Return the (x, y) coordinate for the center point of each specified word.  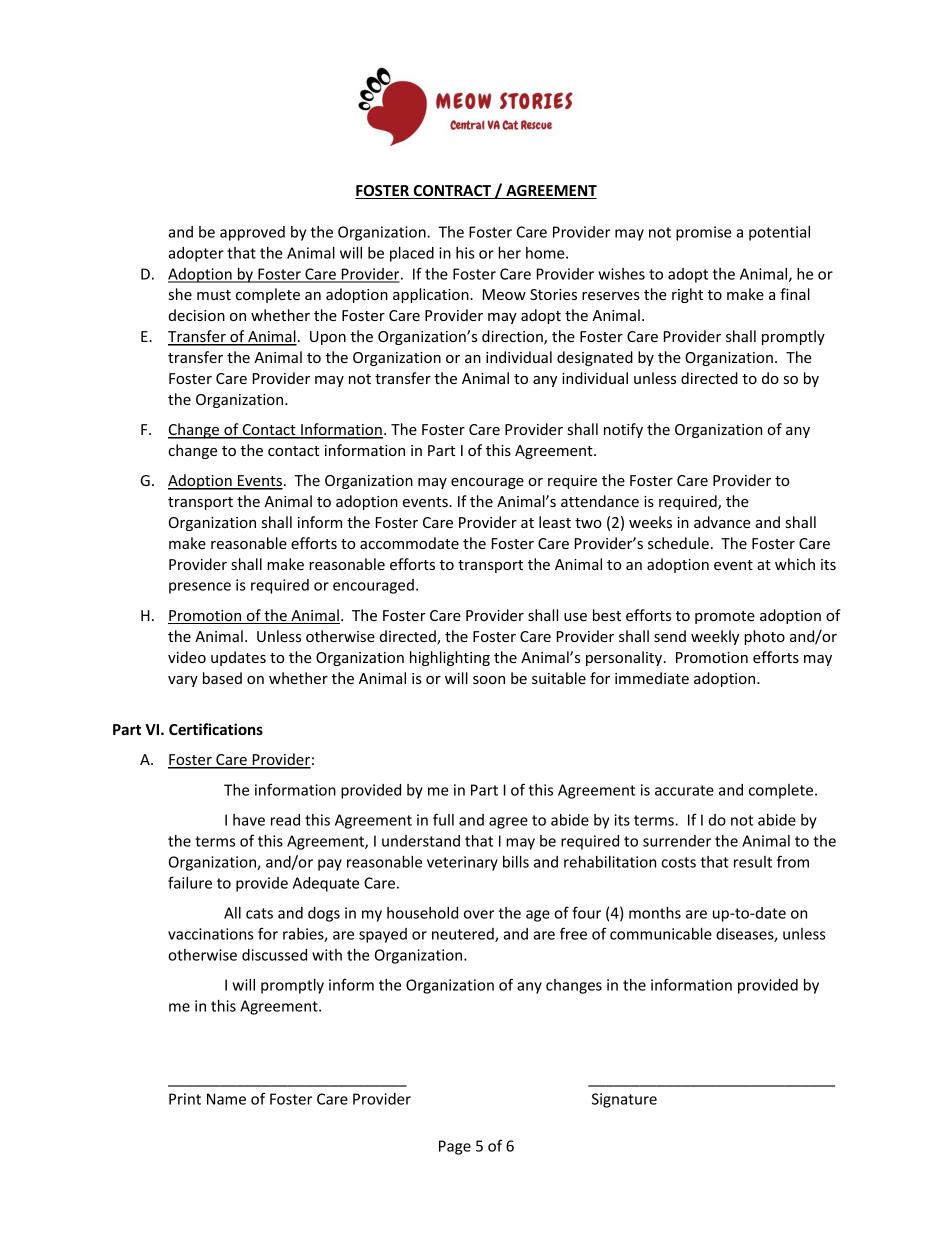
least (555, 522)
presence (200, 588)
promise (704, 233)
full (443, 819)
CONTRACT (452, 192)
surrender (677, 841)
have (249, 820)
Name (226, 1099)
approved (252, 233)
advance (722, 522)
